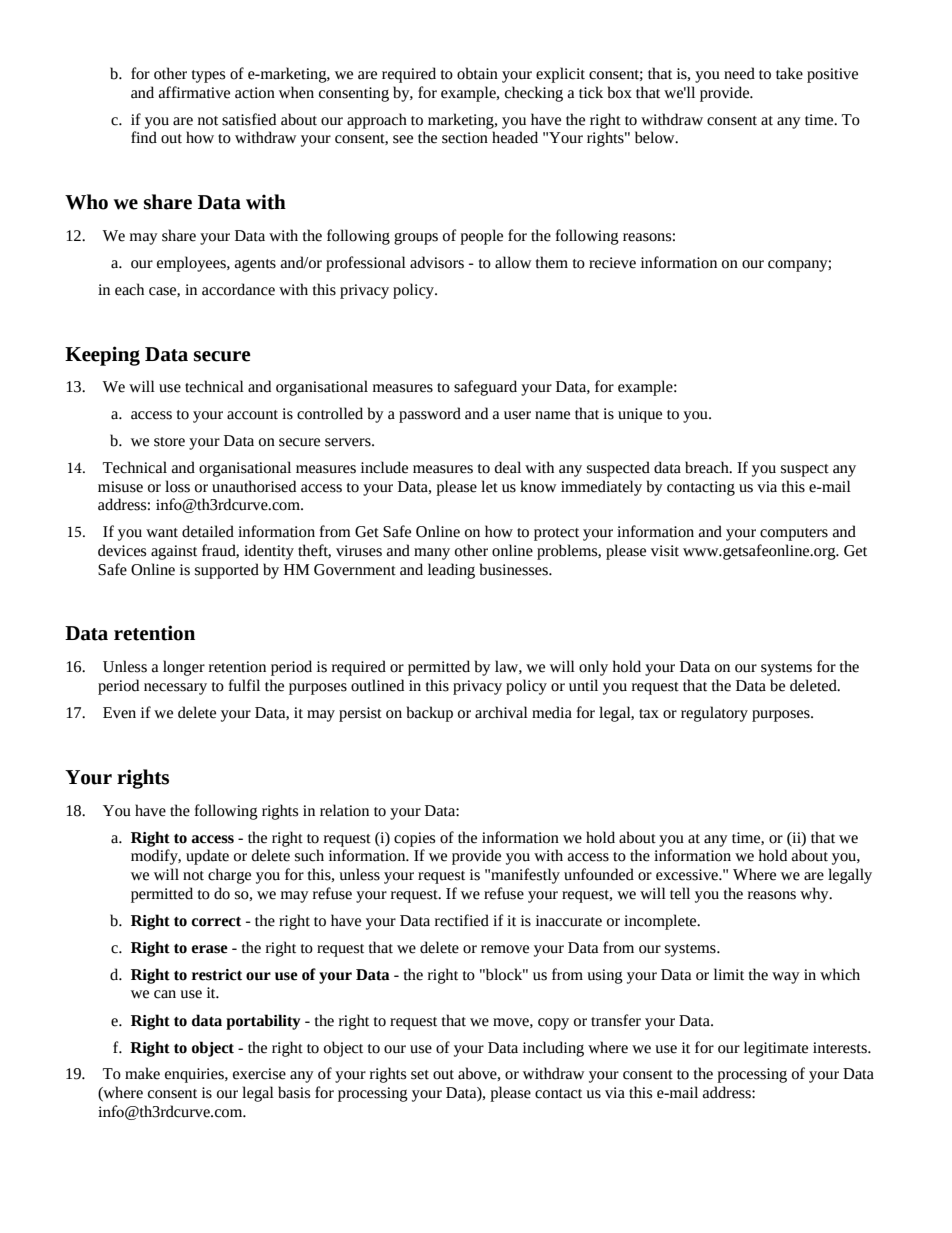 The width and height of the document is (952, 1233). What do you see at coordinates (437, 262) in the document?
I see `advisors` at bounding box center [437, 262].
